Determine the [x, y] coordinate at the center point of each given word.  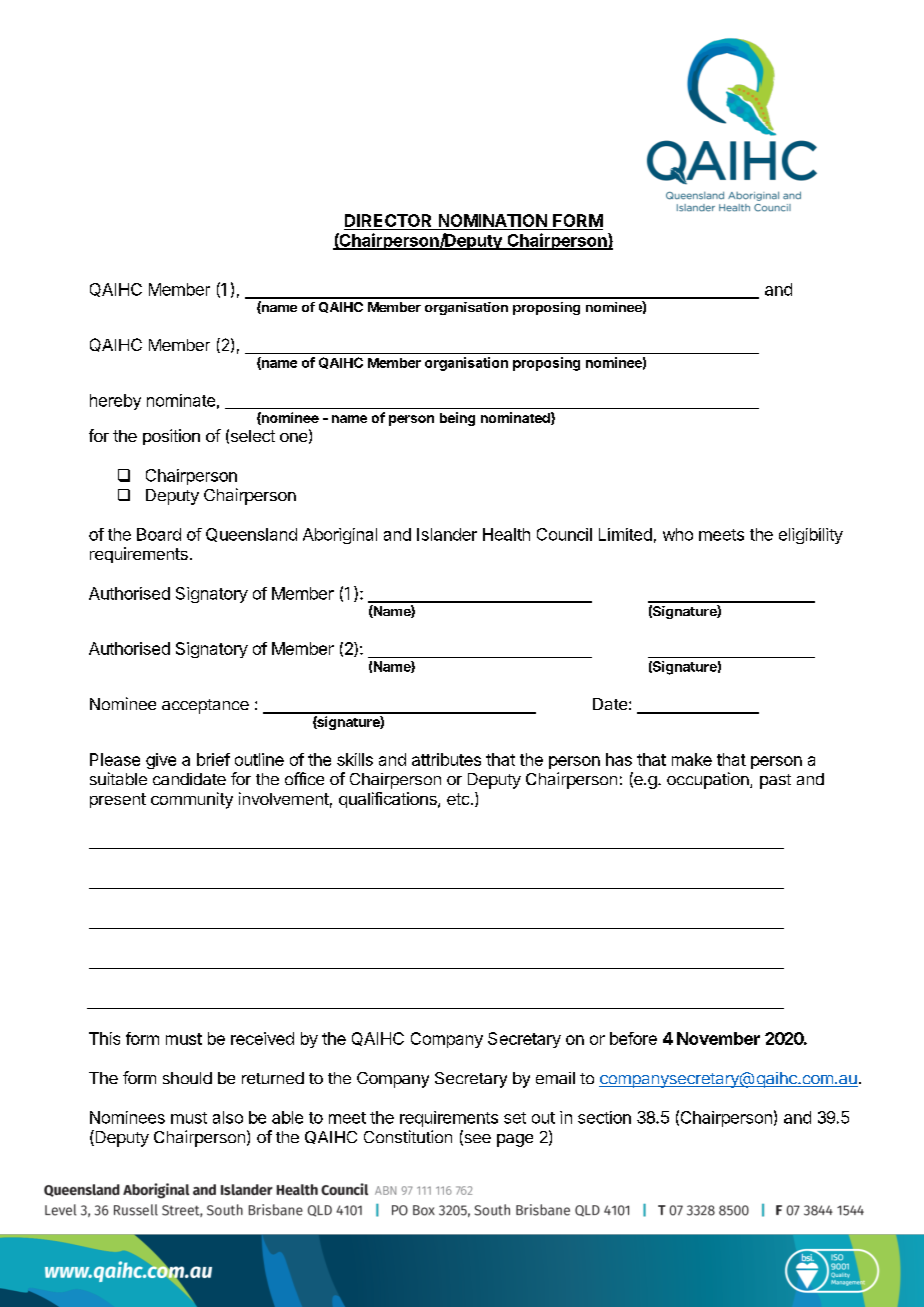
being [457, 419]
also [228, 1117]
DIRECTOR [389, 222]
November [718, 1038]
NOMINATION [492, 222]
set [515, 1118]
